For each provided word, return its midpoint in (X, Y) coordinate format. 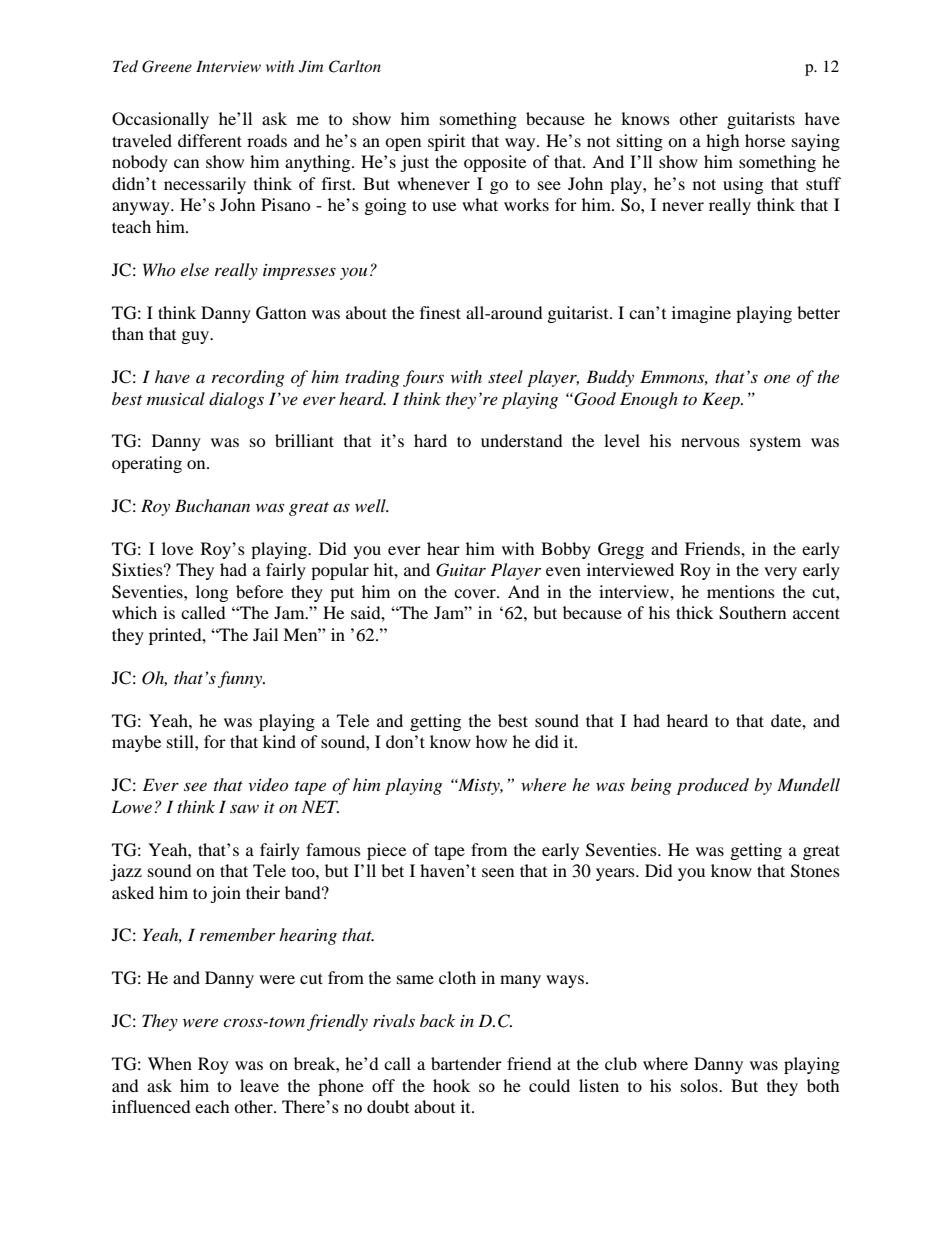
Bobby (566, 550)
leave (259, 1085)
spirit (446, 142)
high (723, 142)
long (212, 593)
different (210, 140)
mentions (741, 591)
